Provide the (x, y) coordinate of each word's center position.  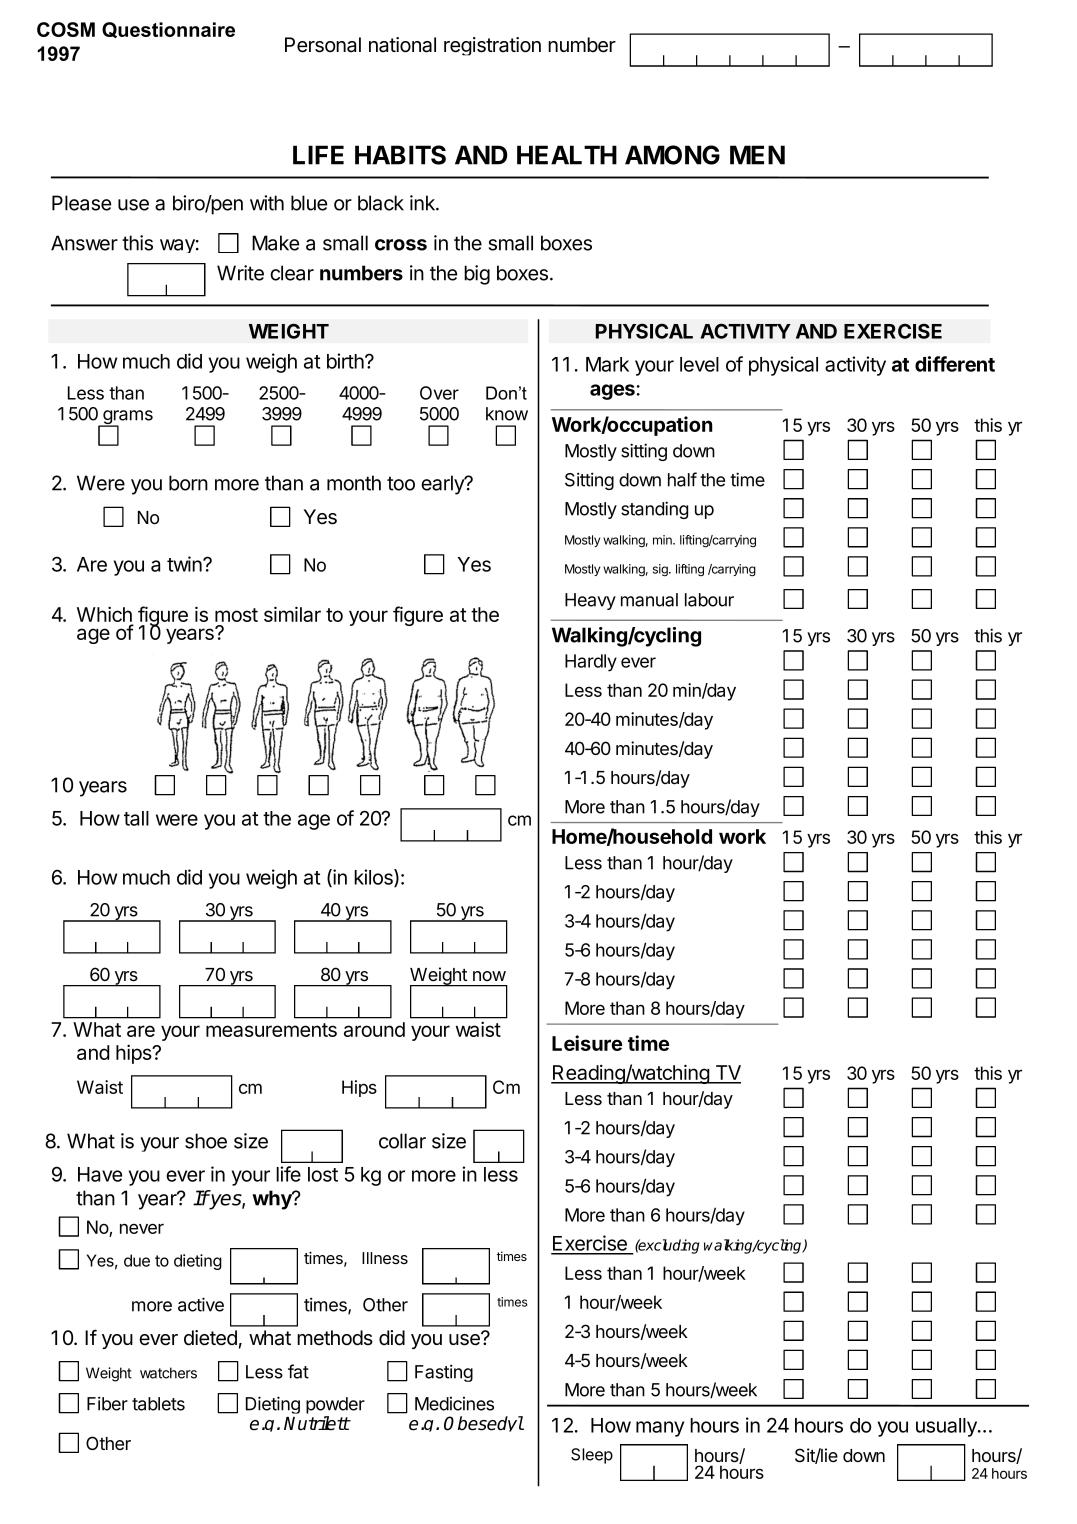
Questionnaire (168, 30)
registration (492, 46)
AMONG (672, 155)
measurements (271, 1030)
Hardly (591, 663)
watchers (168, 1373)
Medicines (454, 1404)
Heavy (590, 601)
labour (709, 600)
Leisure (587, 1043)
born (188, 483)
